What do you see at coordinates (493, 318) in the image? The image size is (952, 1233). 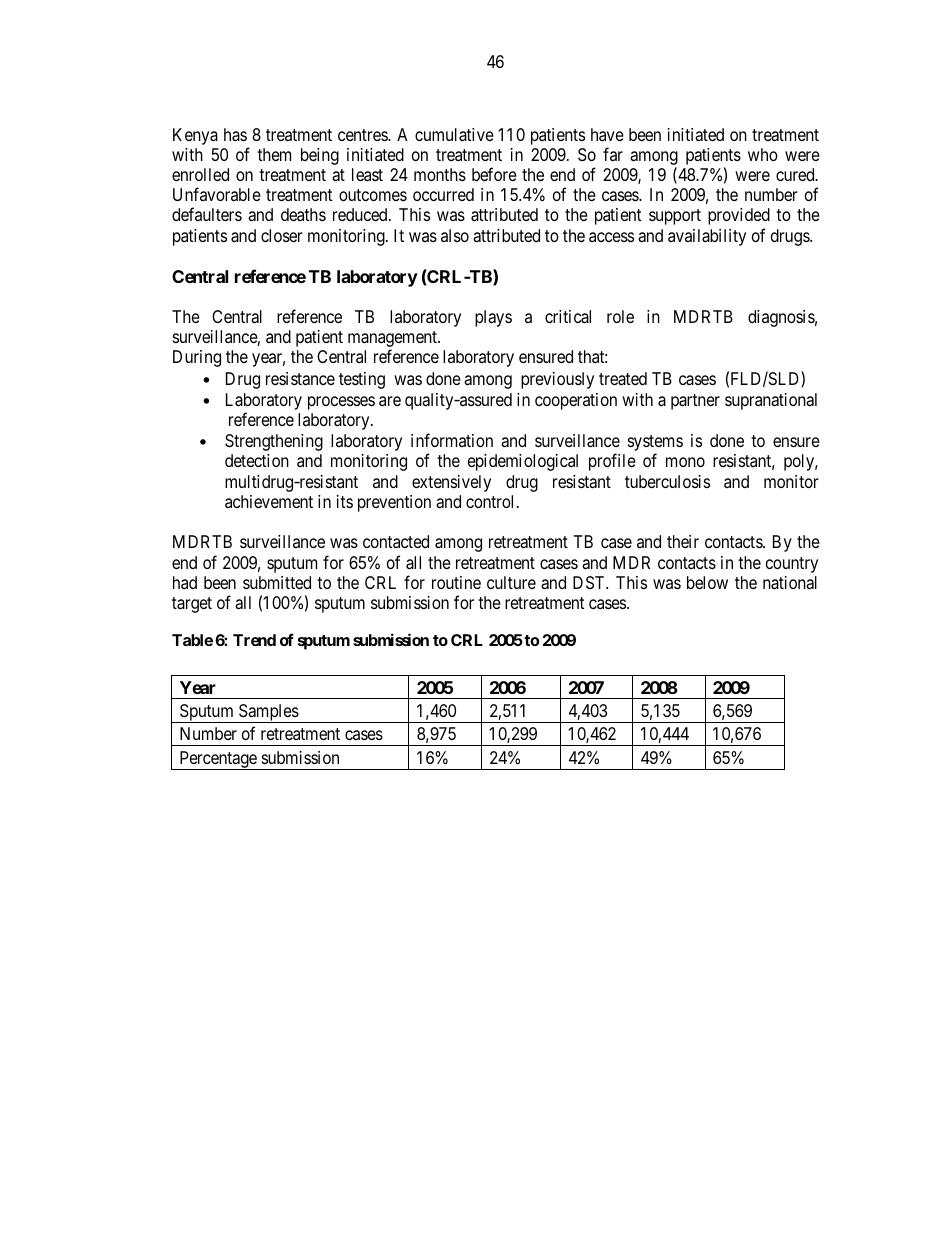 I see `plays` at bounding box center [493, 318].
